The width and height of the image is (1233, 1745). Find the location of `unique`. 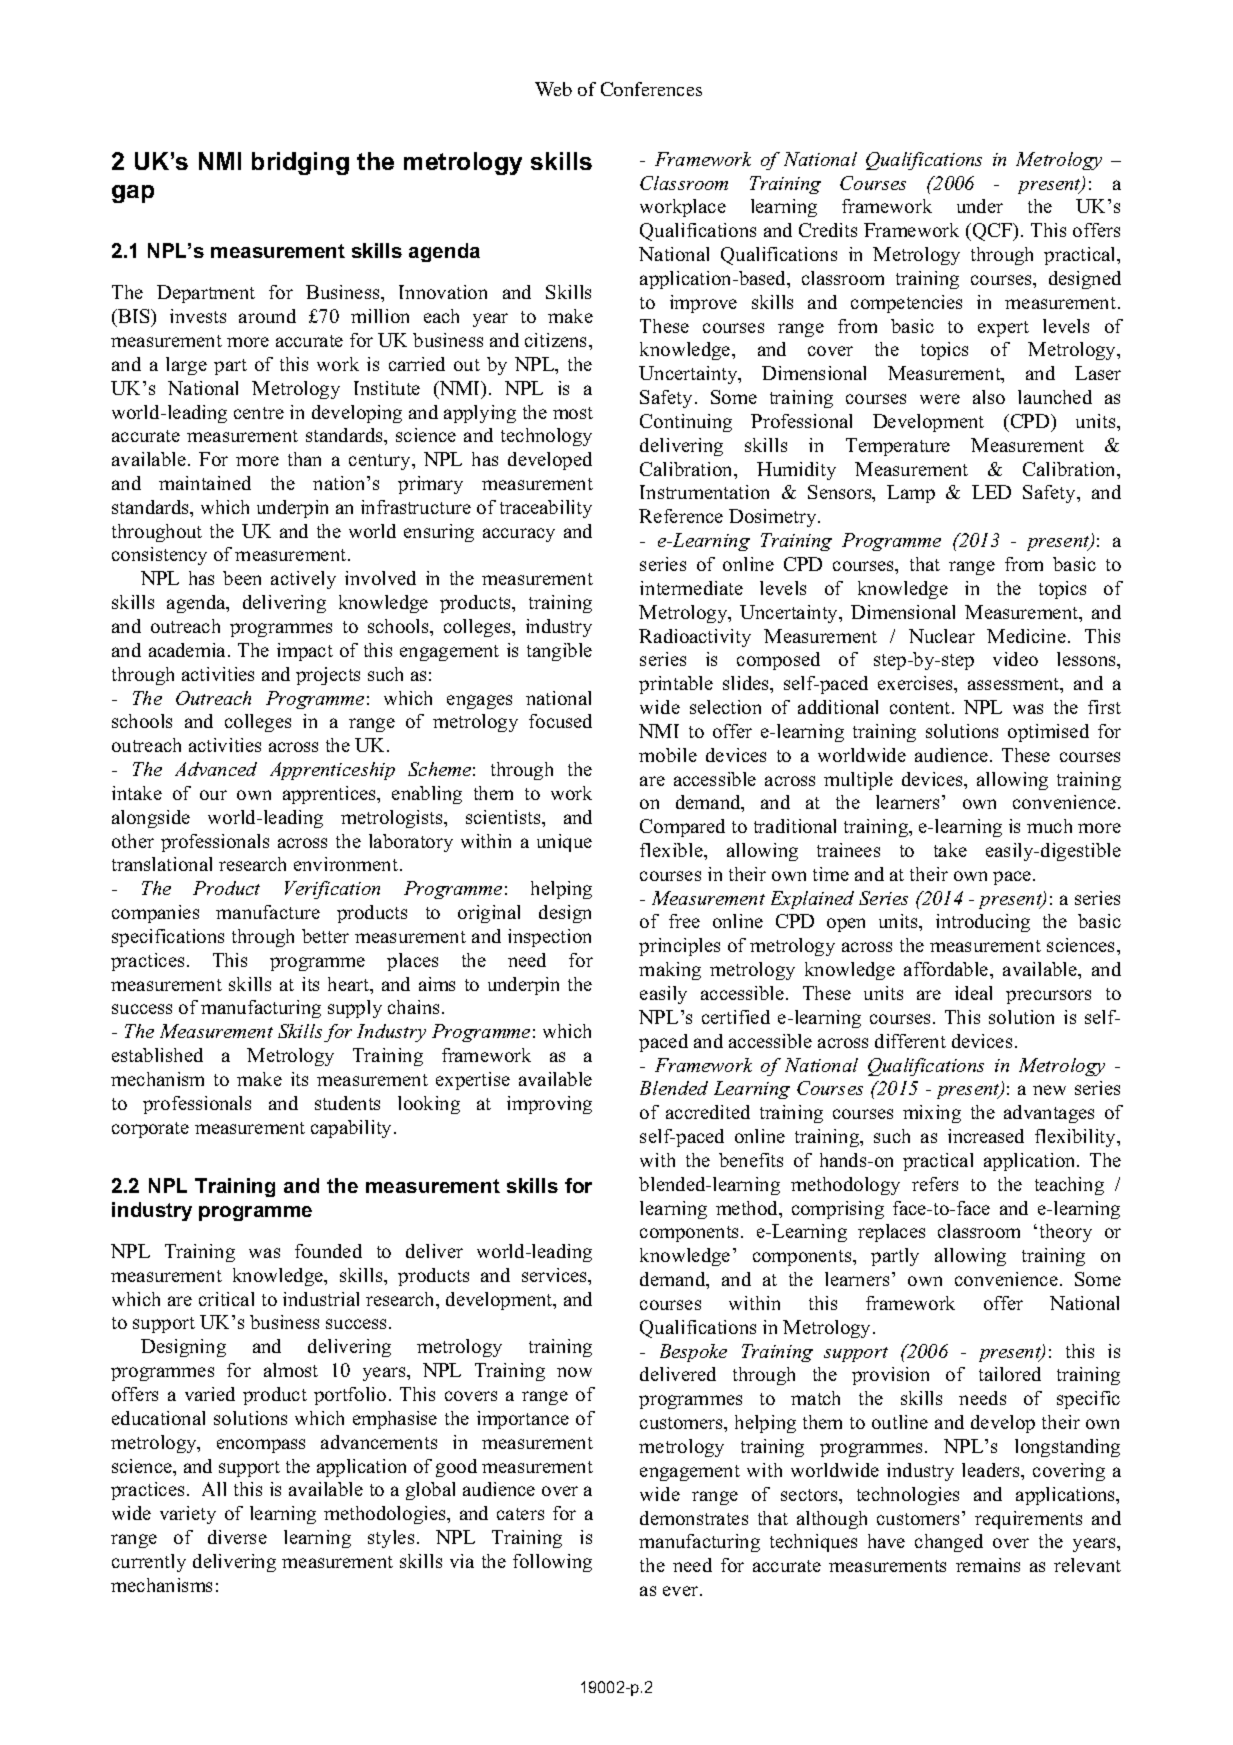

unique is located at coordinates (564, 843).
